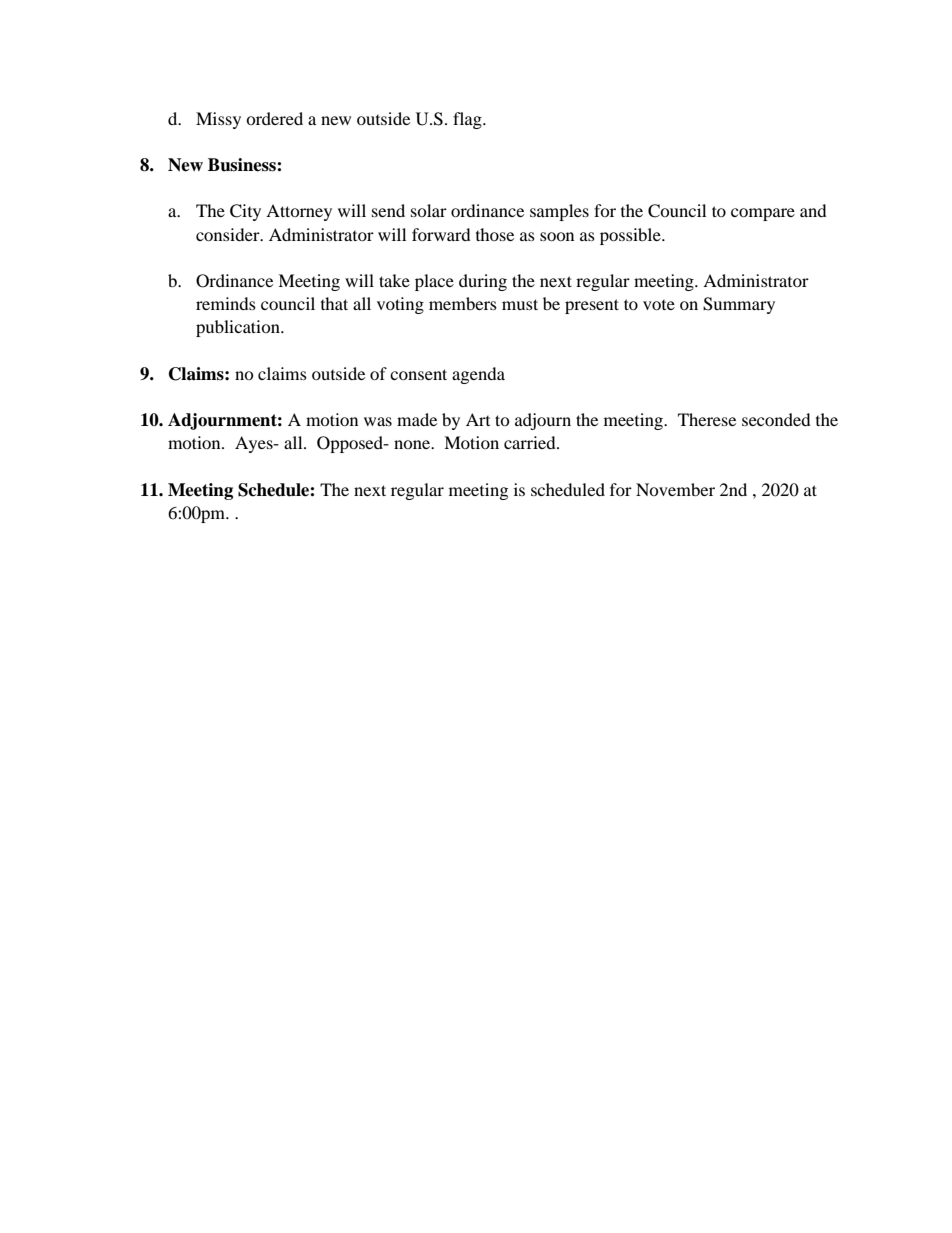 This image has width=952, height=1233. I want to click on made, so click(417, 419).
